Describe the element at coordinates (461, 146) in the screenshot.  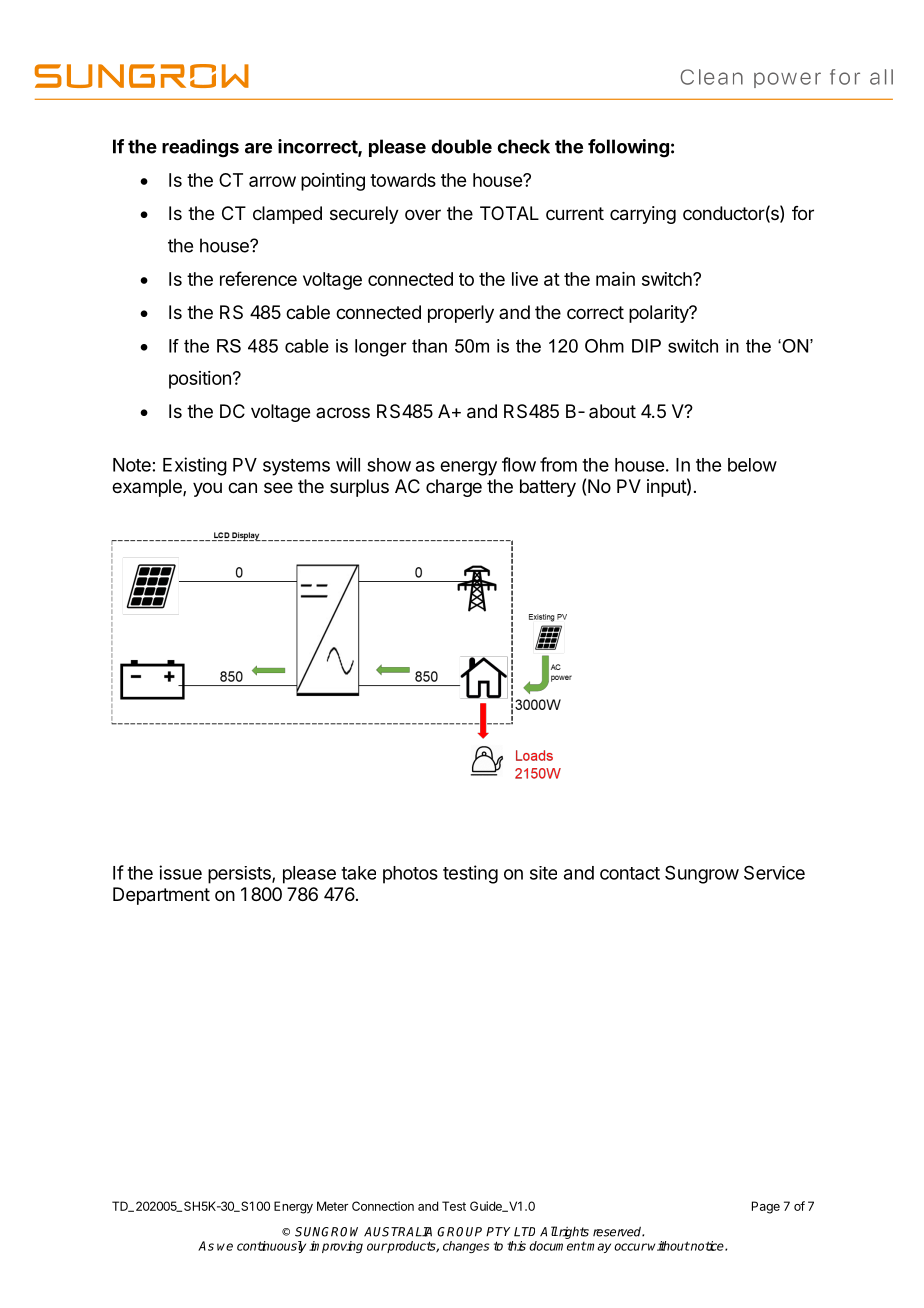
I see `double` at that location.
